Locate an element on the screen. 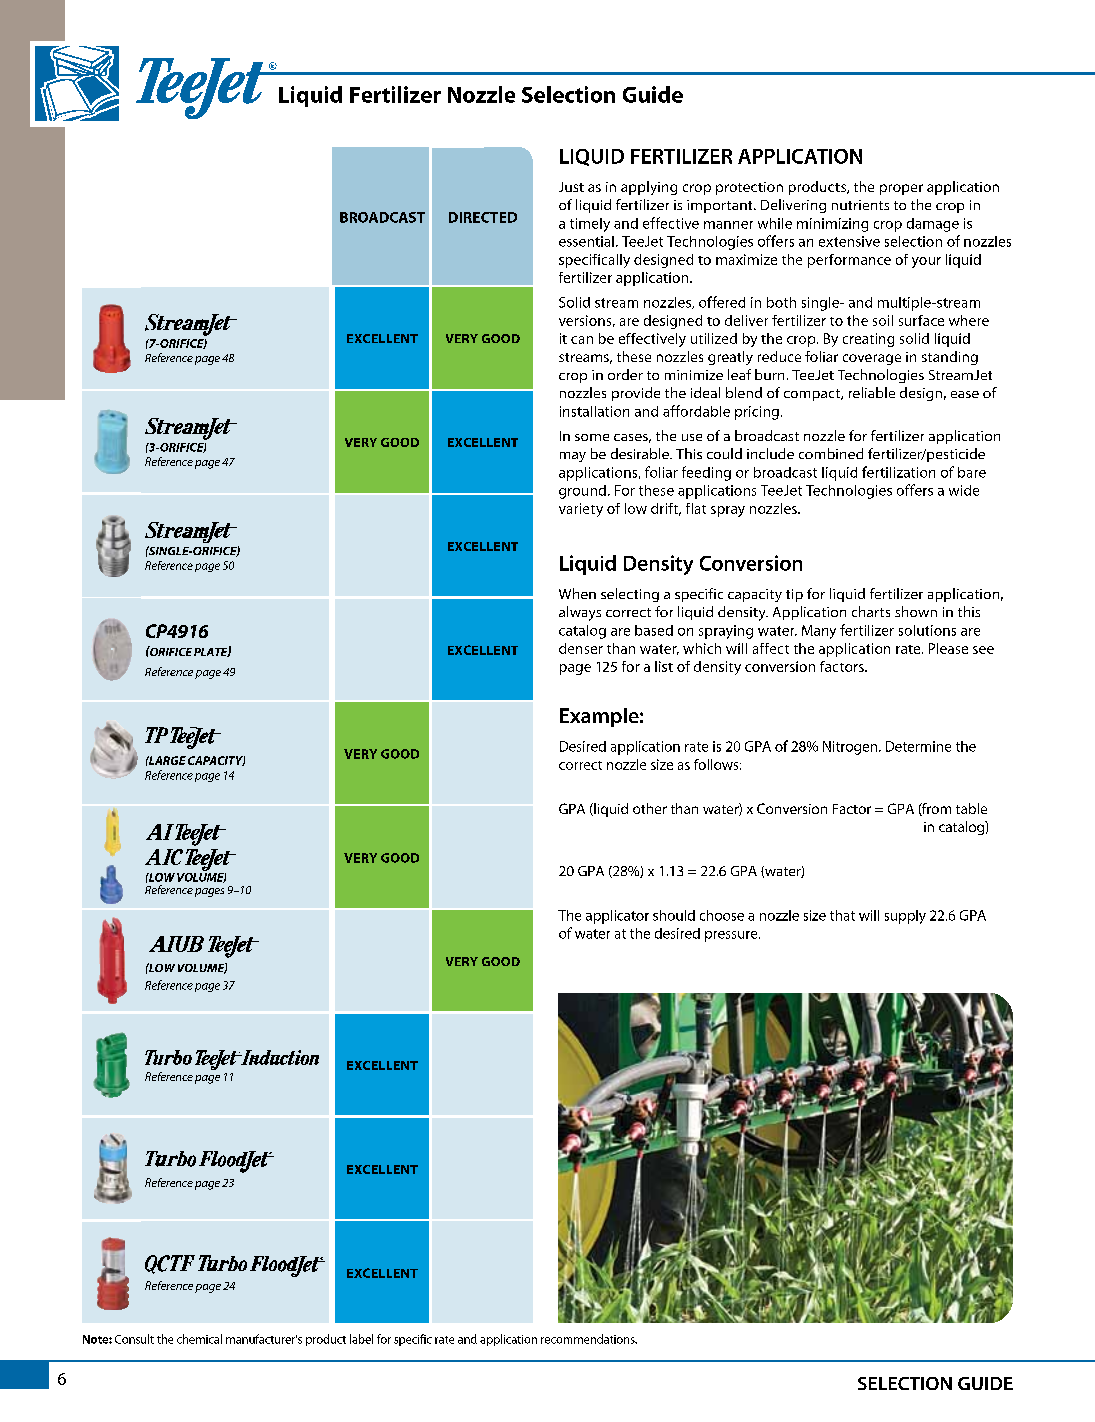 Image resolution: width=1095 pixels, height=1422 pixels. charts is located at coordinates (871, 611).
